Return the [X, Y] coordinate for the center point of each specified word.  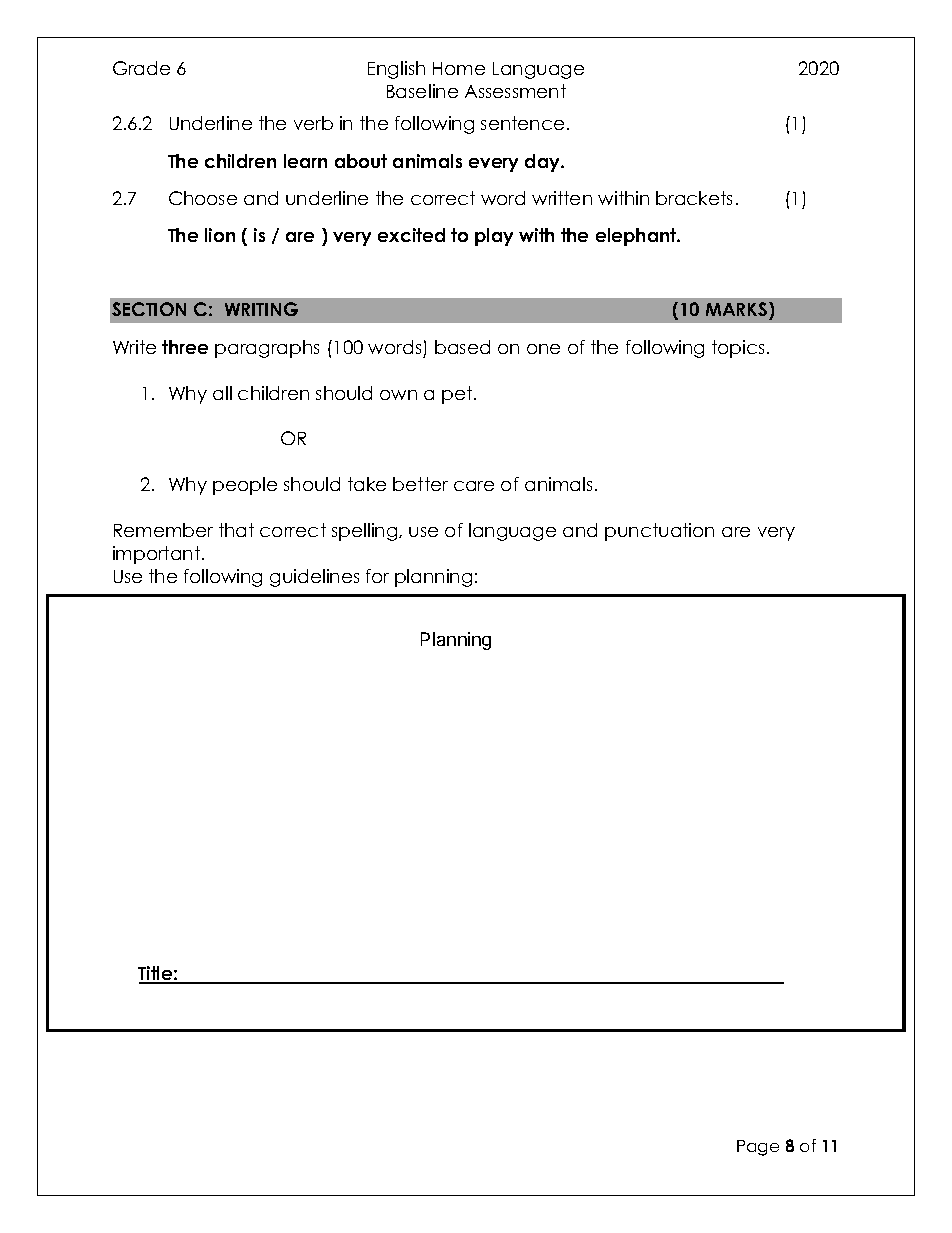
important [158, 555]
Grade [141, 68]
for [377, 576]
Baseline [422, 91]
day [544, 163]
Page [758, 1148]
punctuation [659, 532]
